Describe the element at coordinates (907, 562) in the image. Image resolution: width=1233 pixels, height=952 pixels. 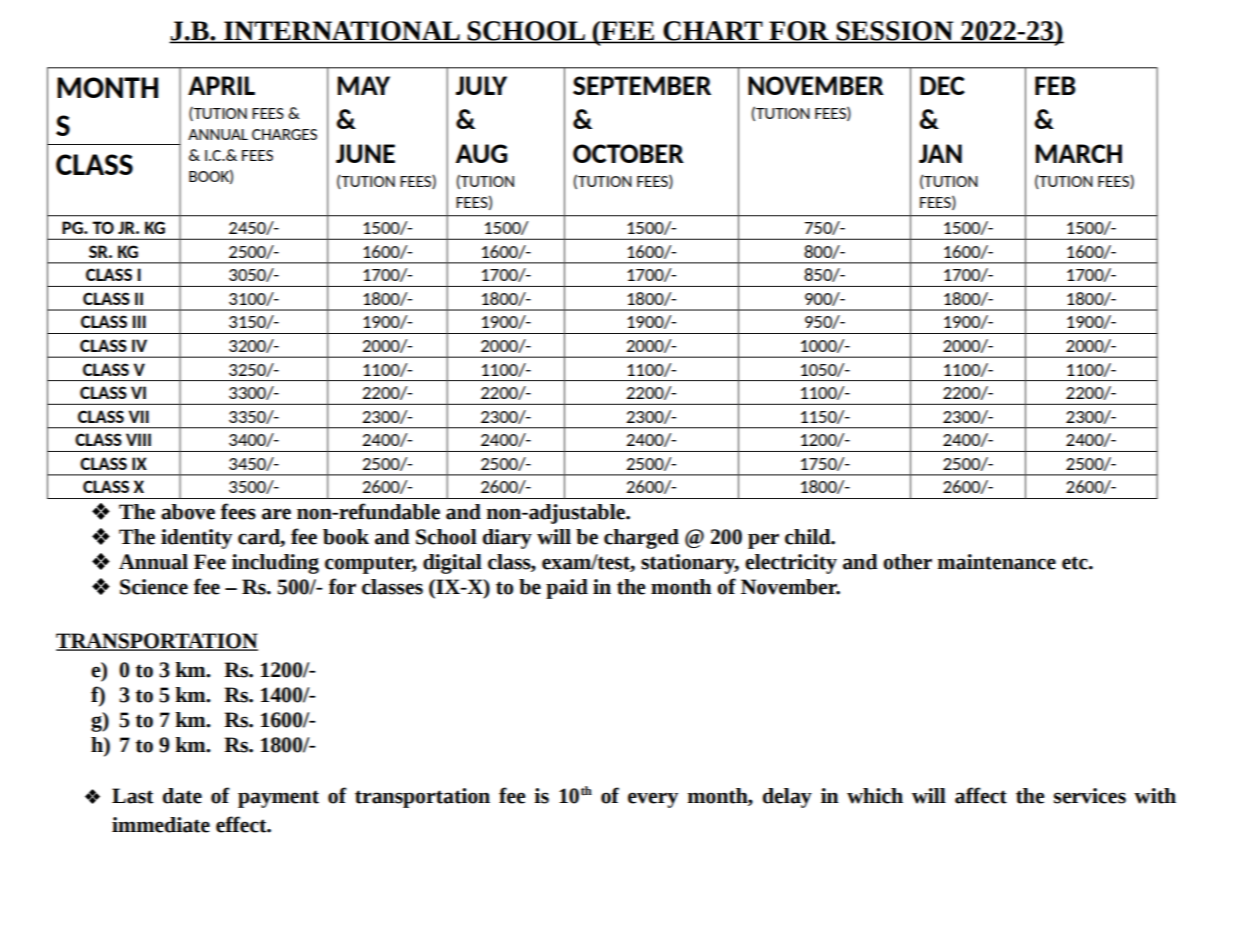
I see `other` at that location.
